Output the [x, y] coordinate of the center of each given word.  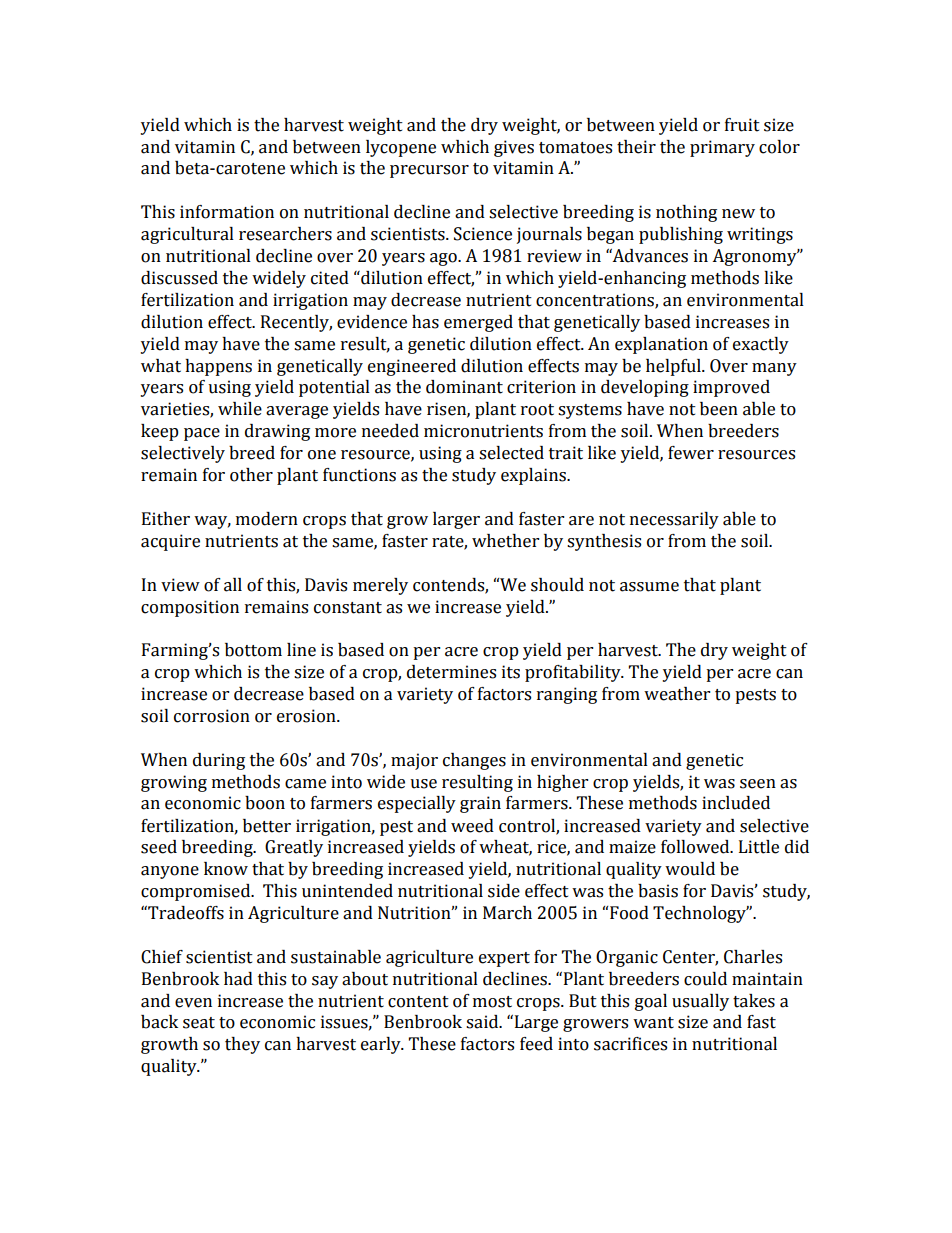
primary [722, 148]
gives [514, 148]
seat [199, 1023]
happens [218, 367]
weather [677, 694]
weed [472, 826]
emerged [478, 323]
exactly [761, 345]
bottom [253, 650]
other [251, 475]
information [227, 212]
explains [534, 476]
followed [696, 847]
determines [451, 672]
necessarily [674, 520]
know [226, 869]
